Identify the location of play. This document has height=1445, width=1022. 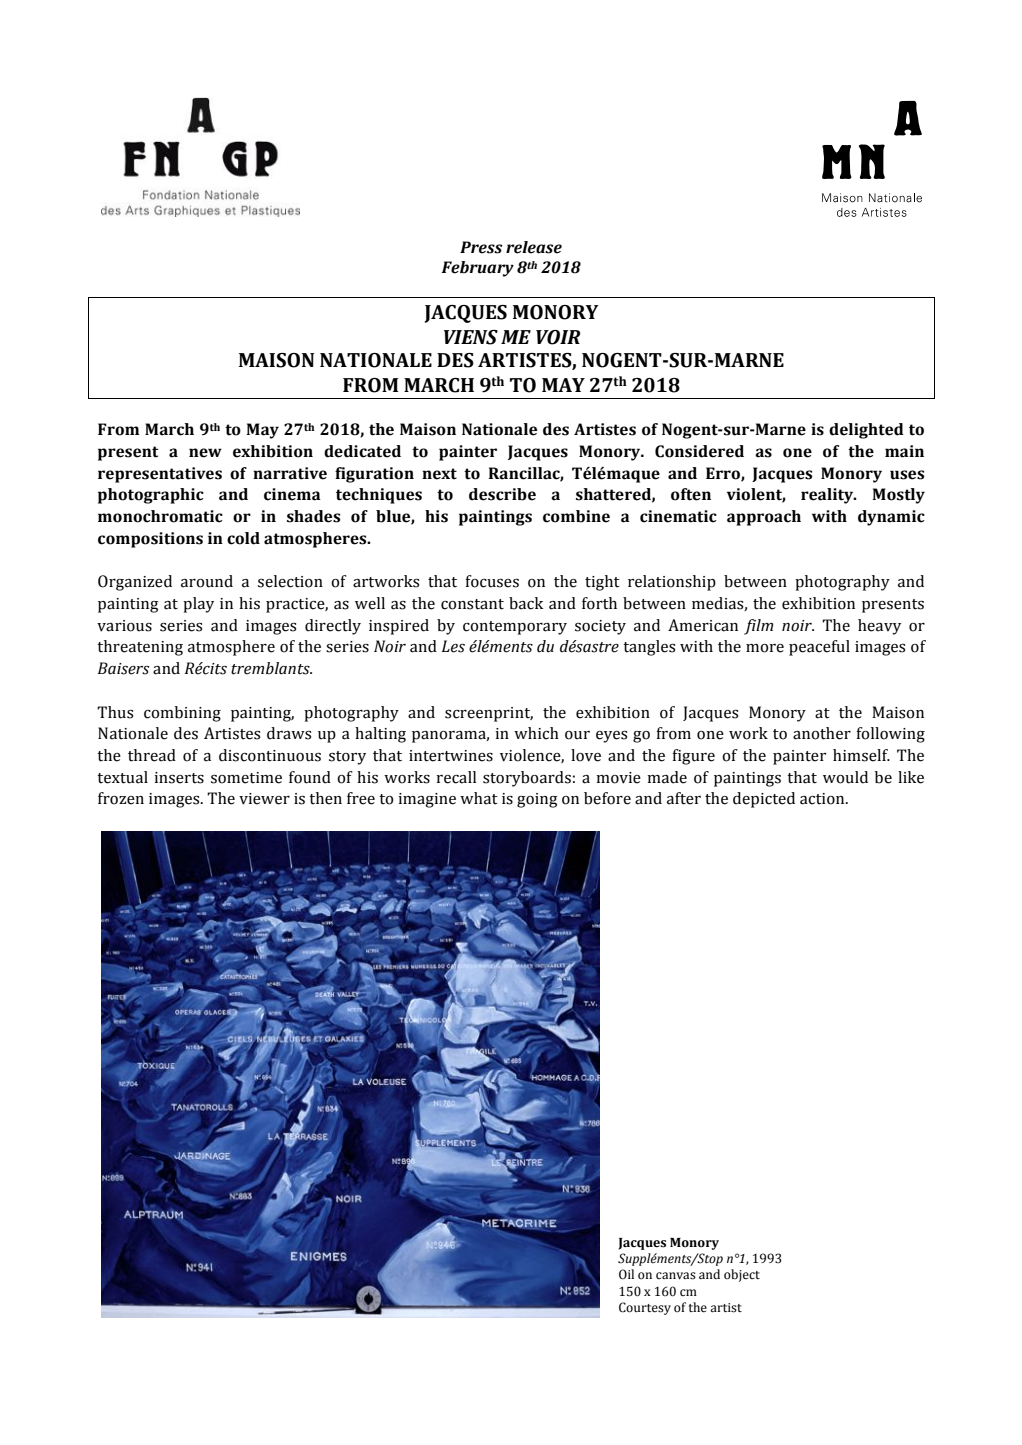
(198, 605).
